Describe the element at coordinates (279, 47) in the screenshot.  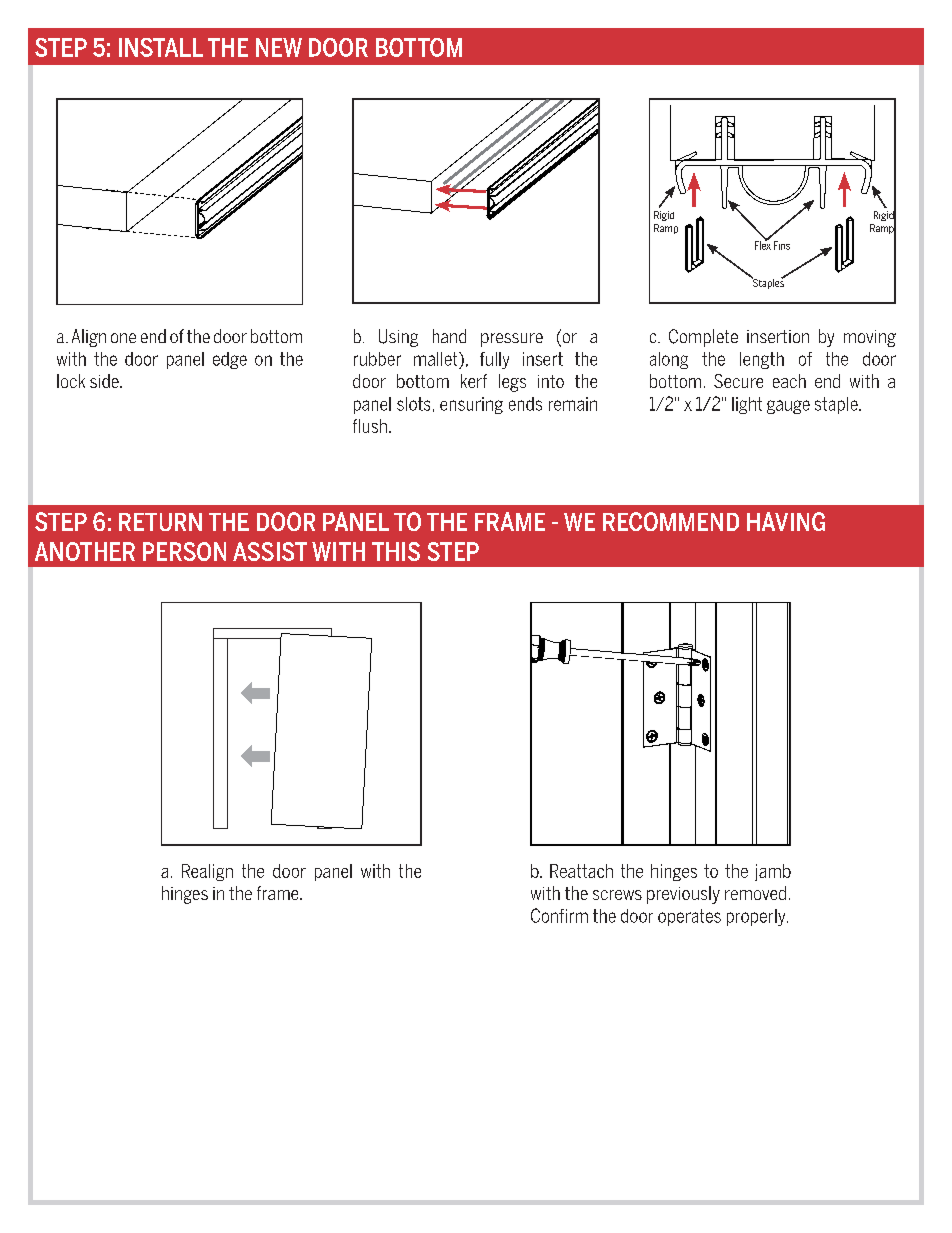
I see `NEW` at that location.
